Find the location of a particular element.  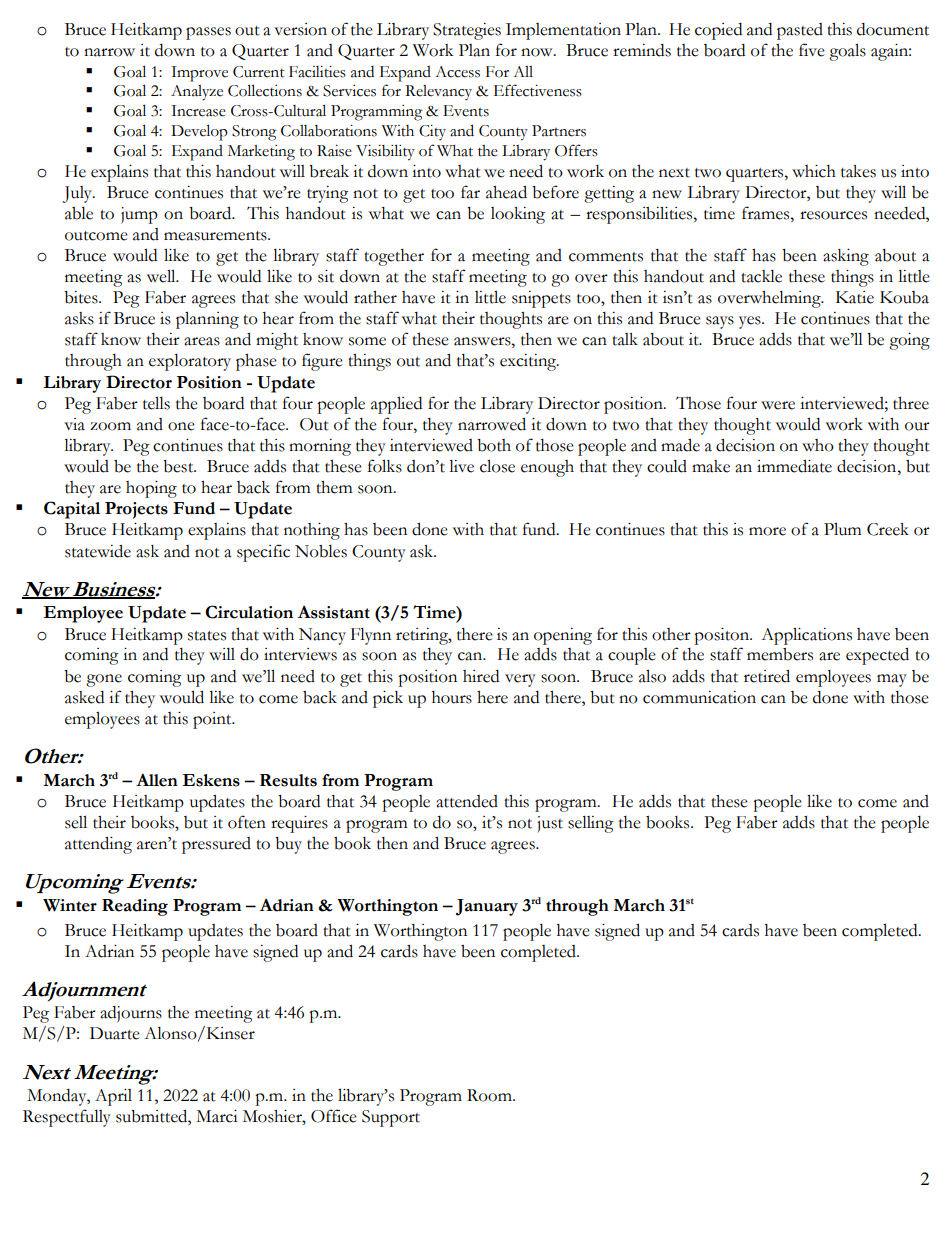

five is located at coordinates (812, 50).
